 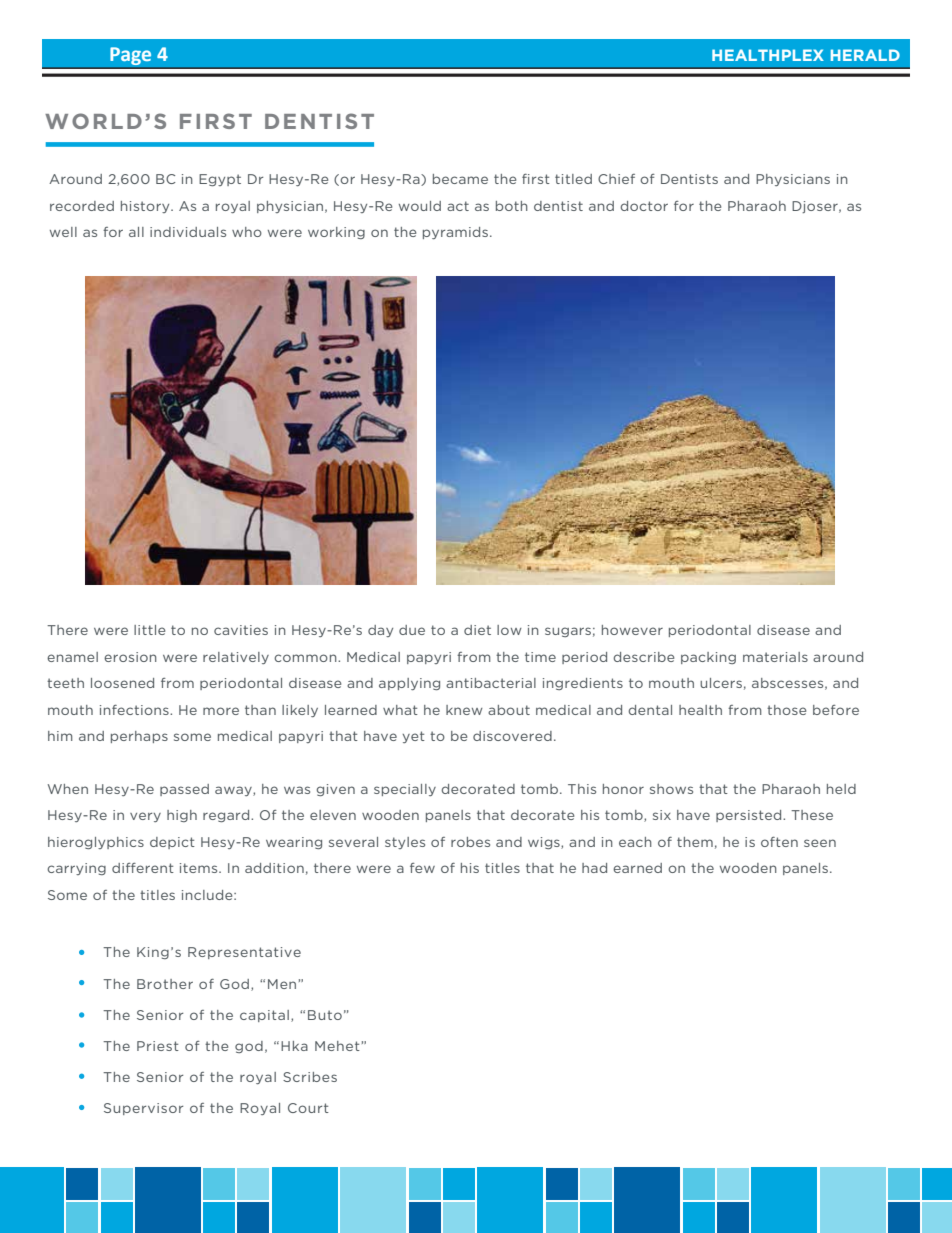 What do you see at coordinates (188, 232) in the screenshot?
I see `individuals` at bounding box center [188, 232].
